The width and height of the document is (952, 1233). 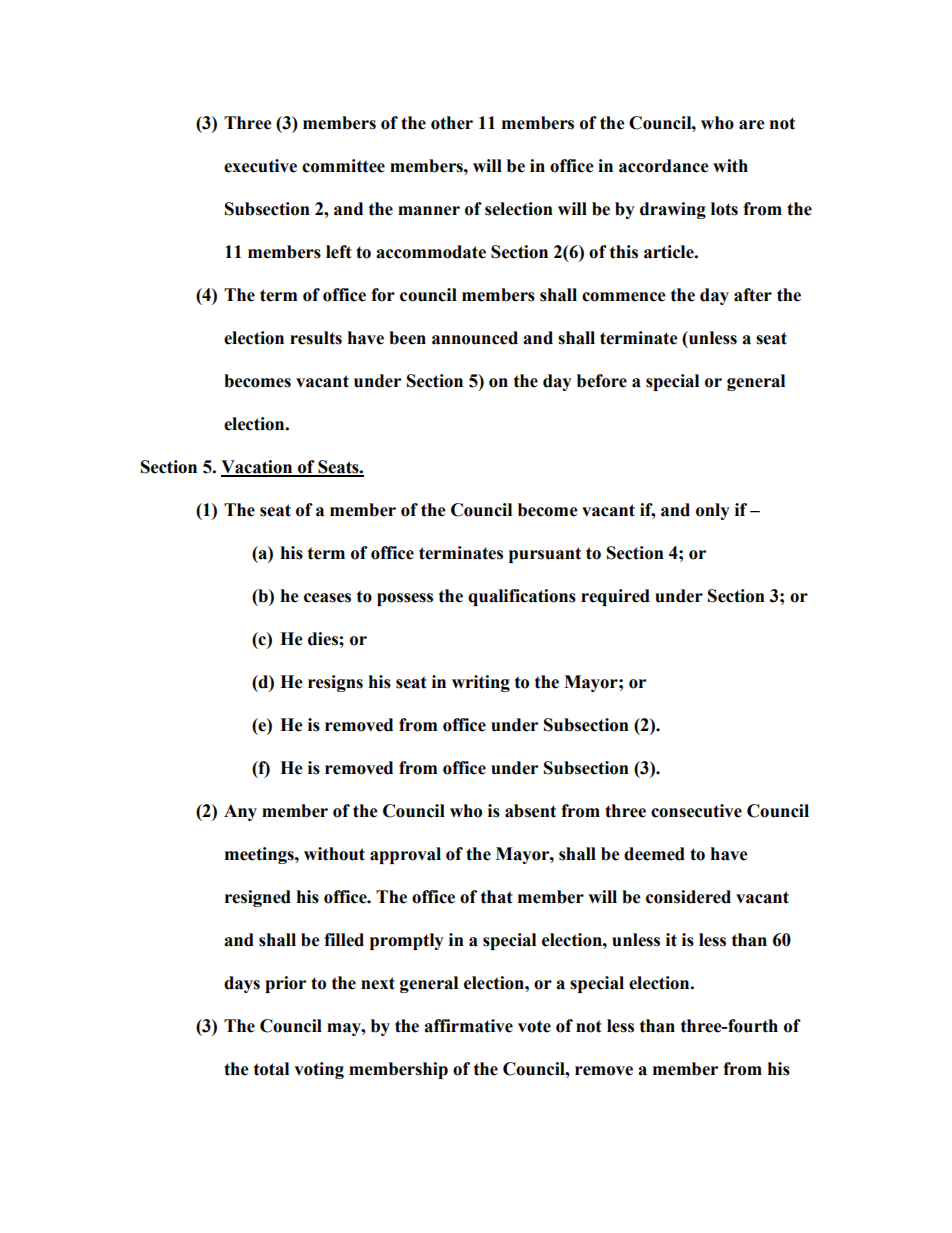 What do you see at coordinates (497, 897) in the document?
I see `that` at bounding box center [497, 897].
